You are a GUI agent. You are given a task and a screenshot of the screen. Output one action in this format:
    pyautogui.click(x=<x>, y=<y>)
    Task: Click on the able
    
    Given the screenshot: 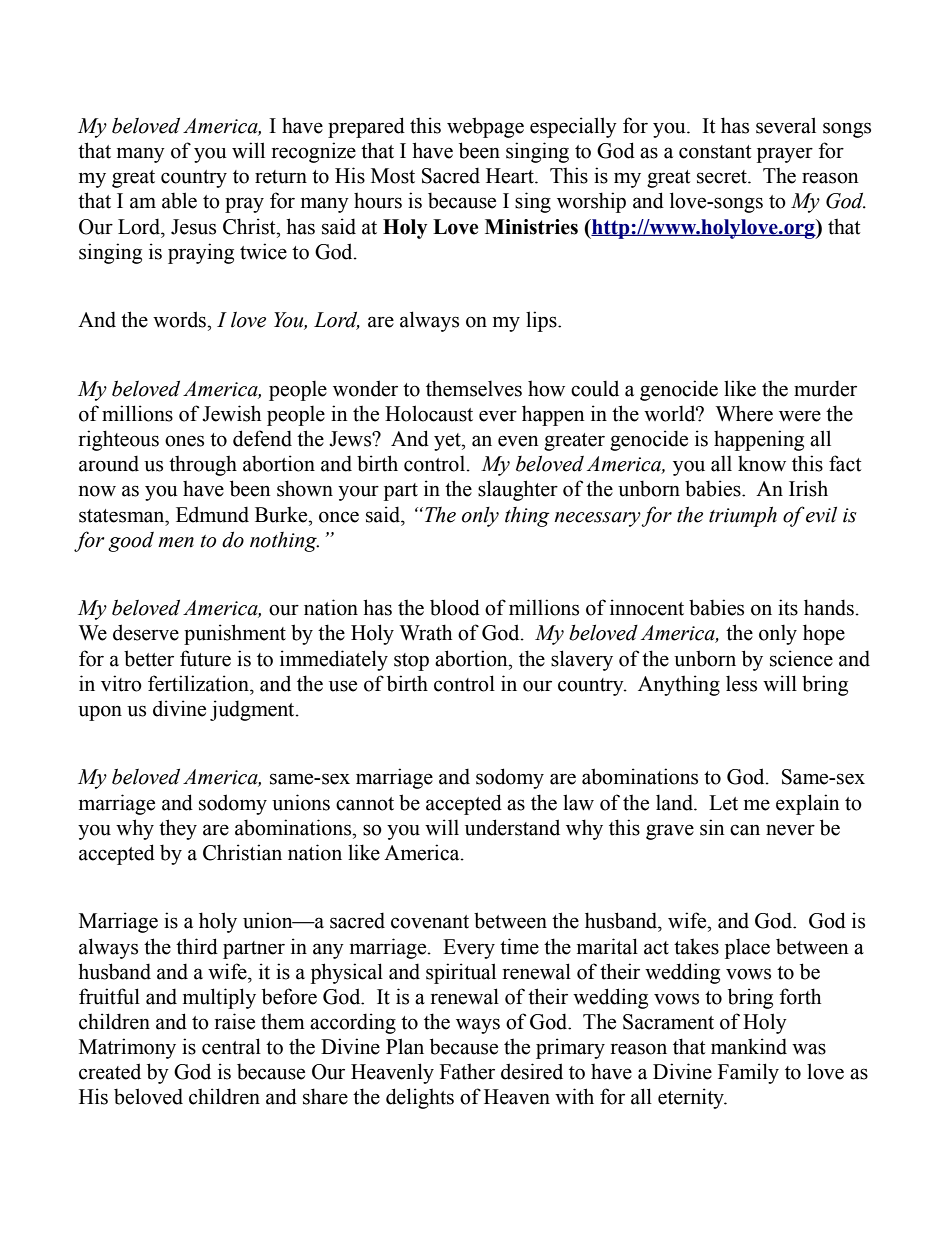 What is the action you would take?
    pyautogui.click(x=179, y=200)
